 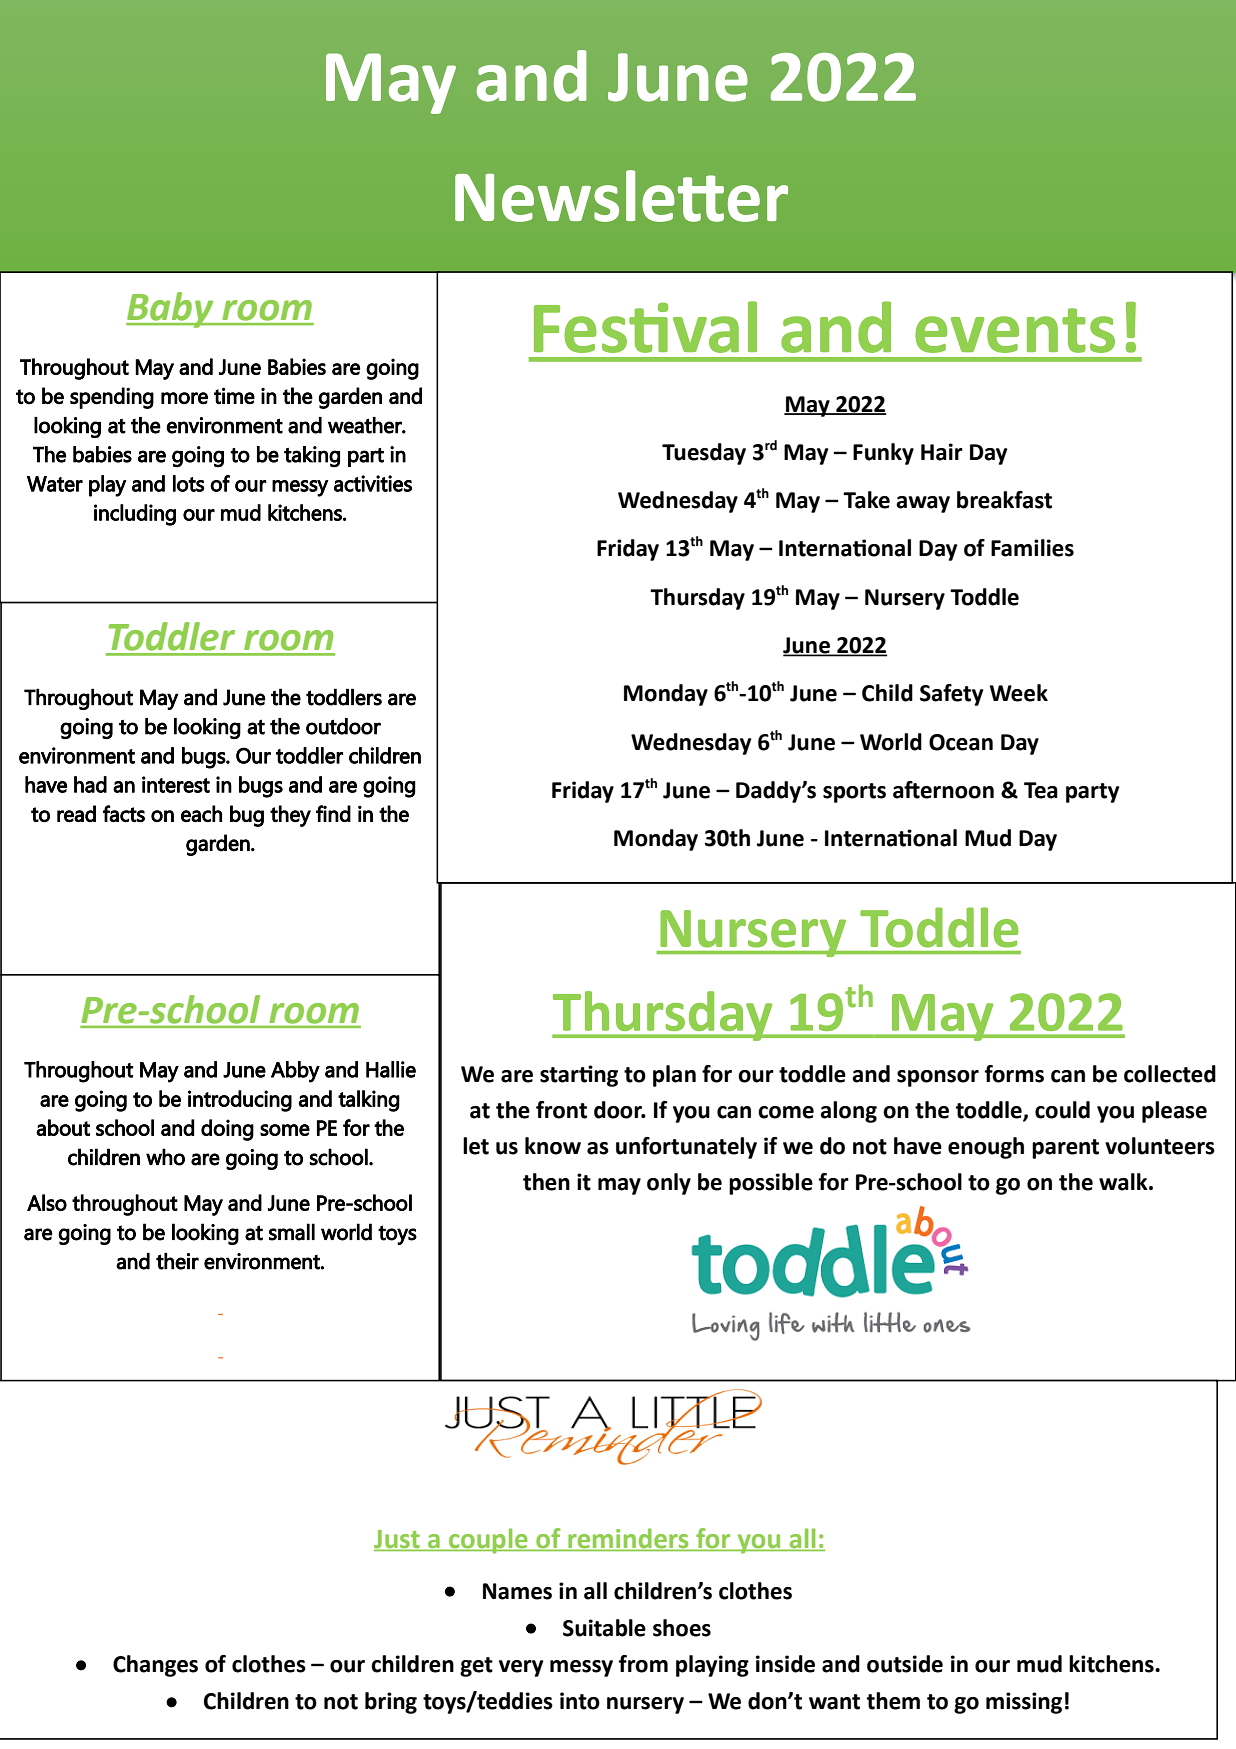 What do you see at coordinates (171, 310) in the page?
I see `Baby` at bounding box center [171, 310].
